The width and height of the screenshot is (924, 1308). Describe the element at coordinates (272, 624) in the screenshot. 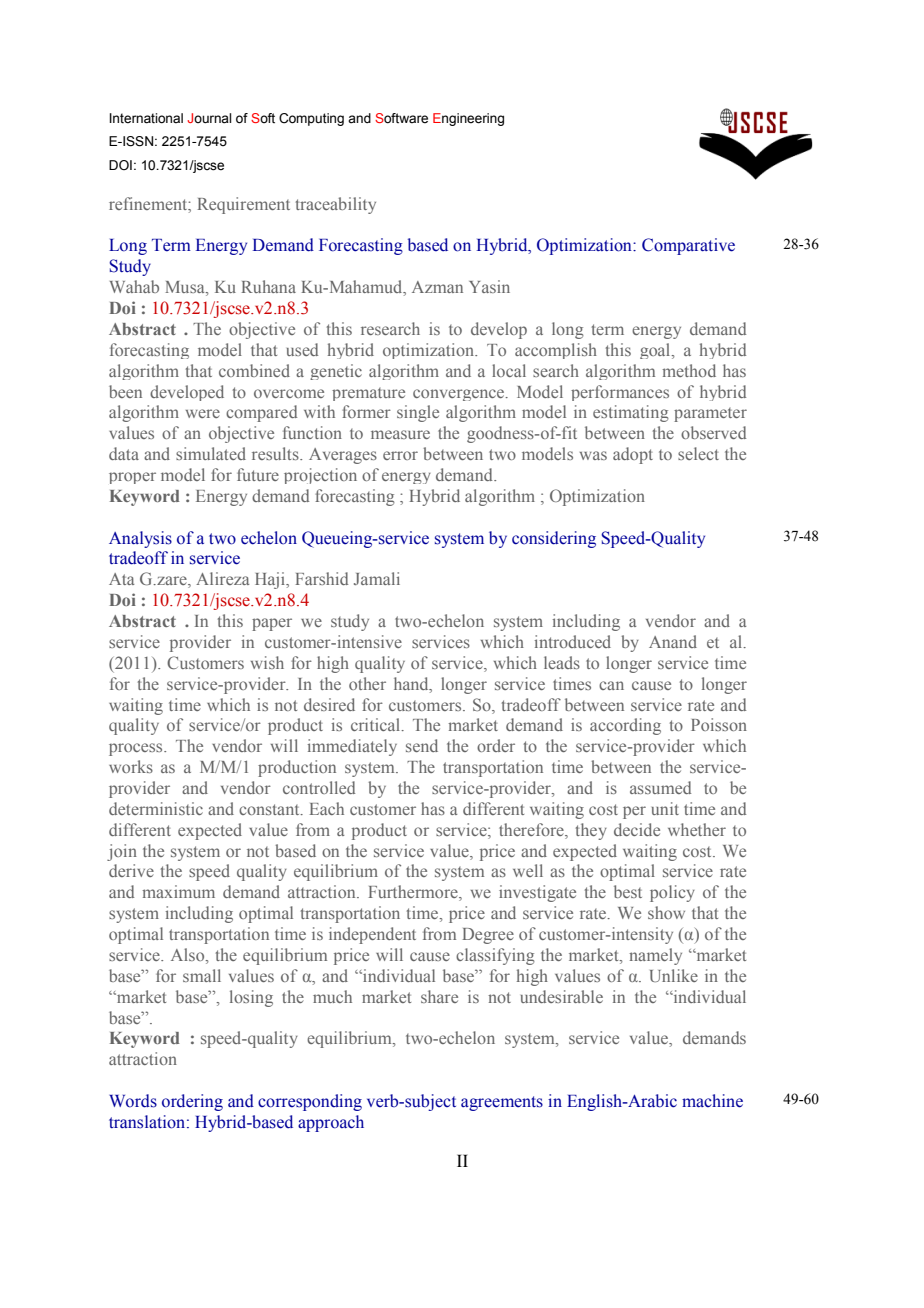

I see `paper` at that location.
